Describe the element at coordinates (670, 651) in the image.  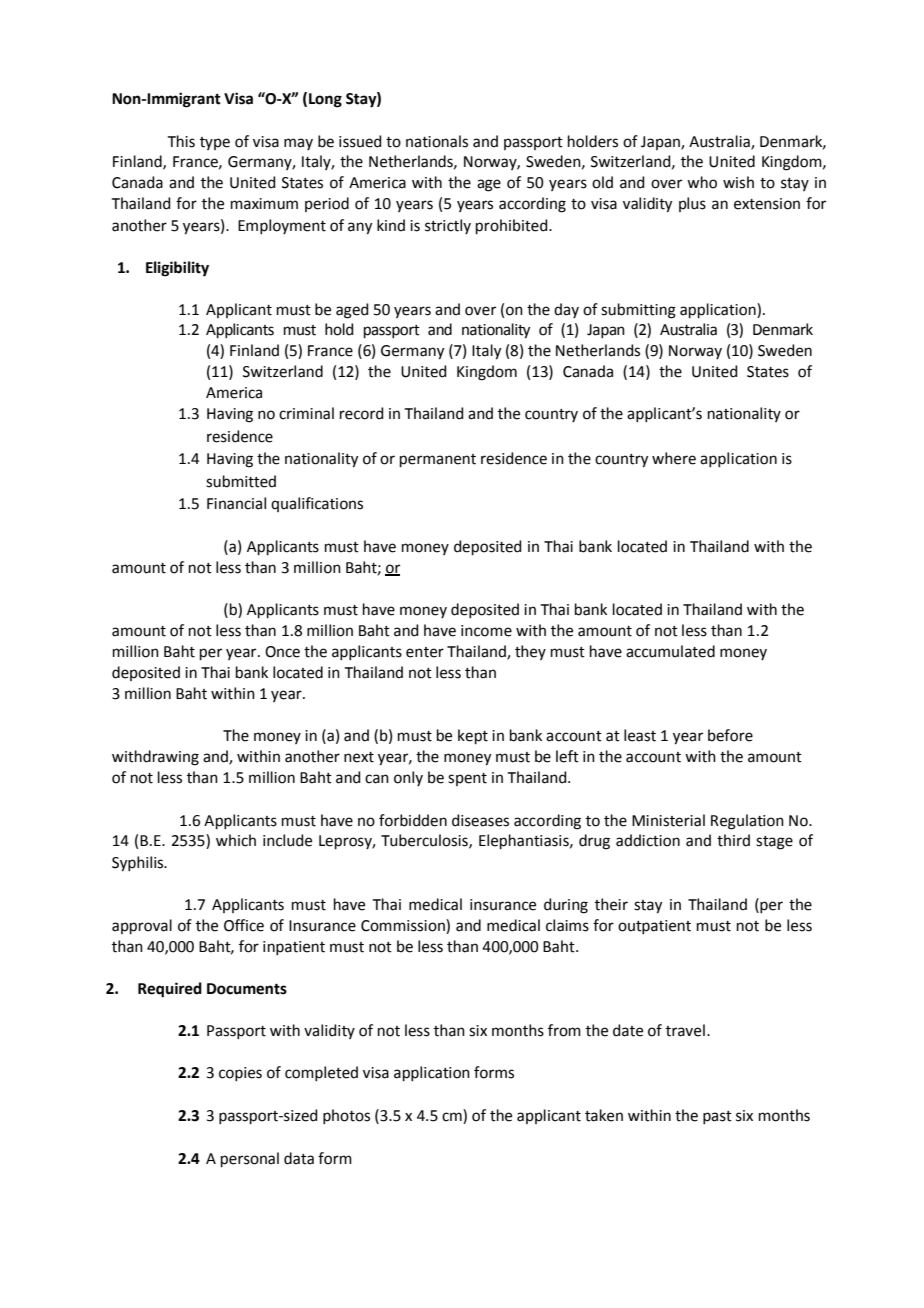
I see `accumulated` at that location.
